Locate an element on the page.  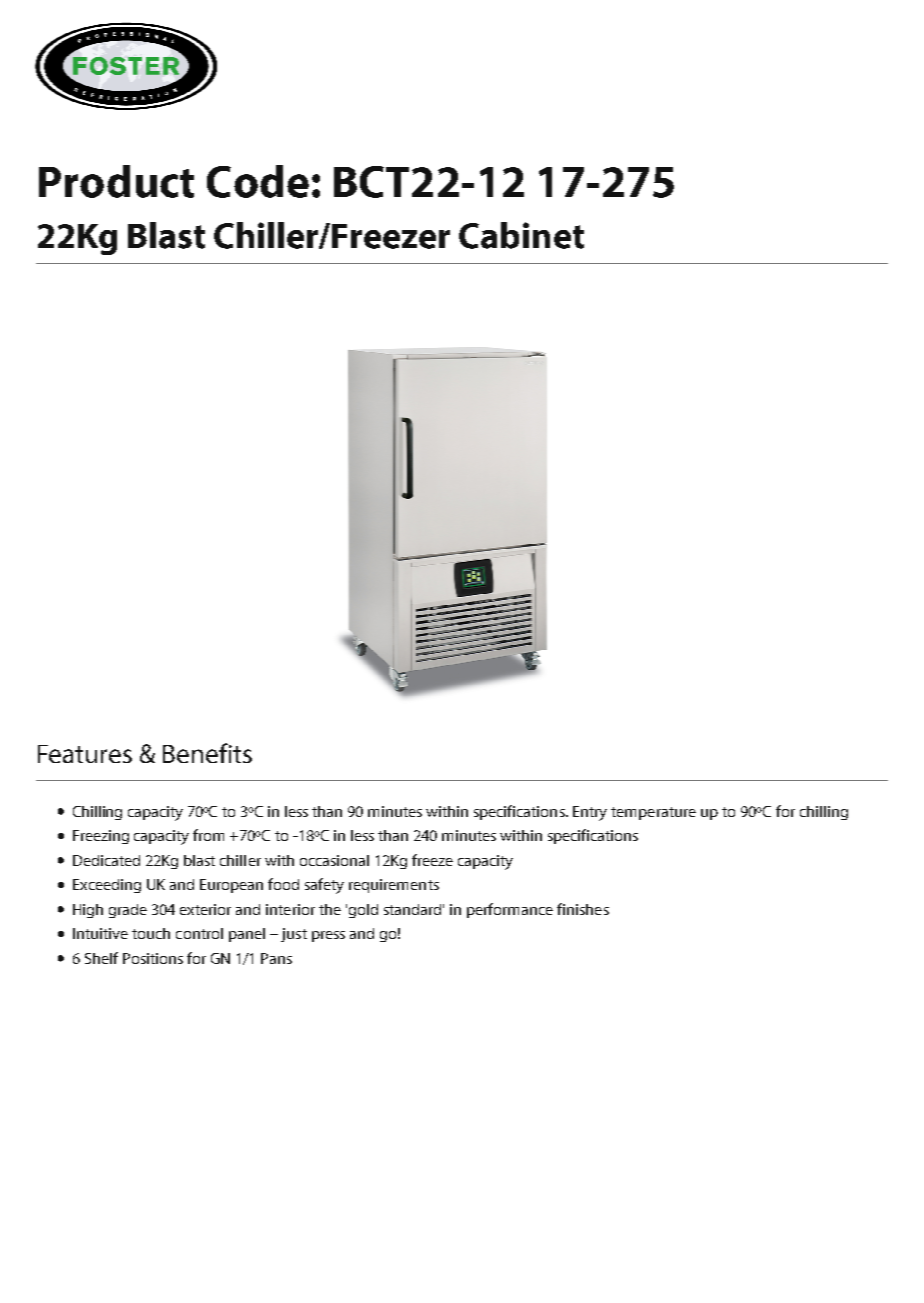
touch is located at coordinates (151, 933).
